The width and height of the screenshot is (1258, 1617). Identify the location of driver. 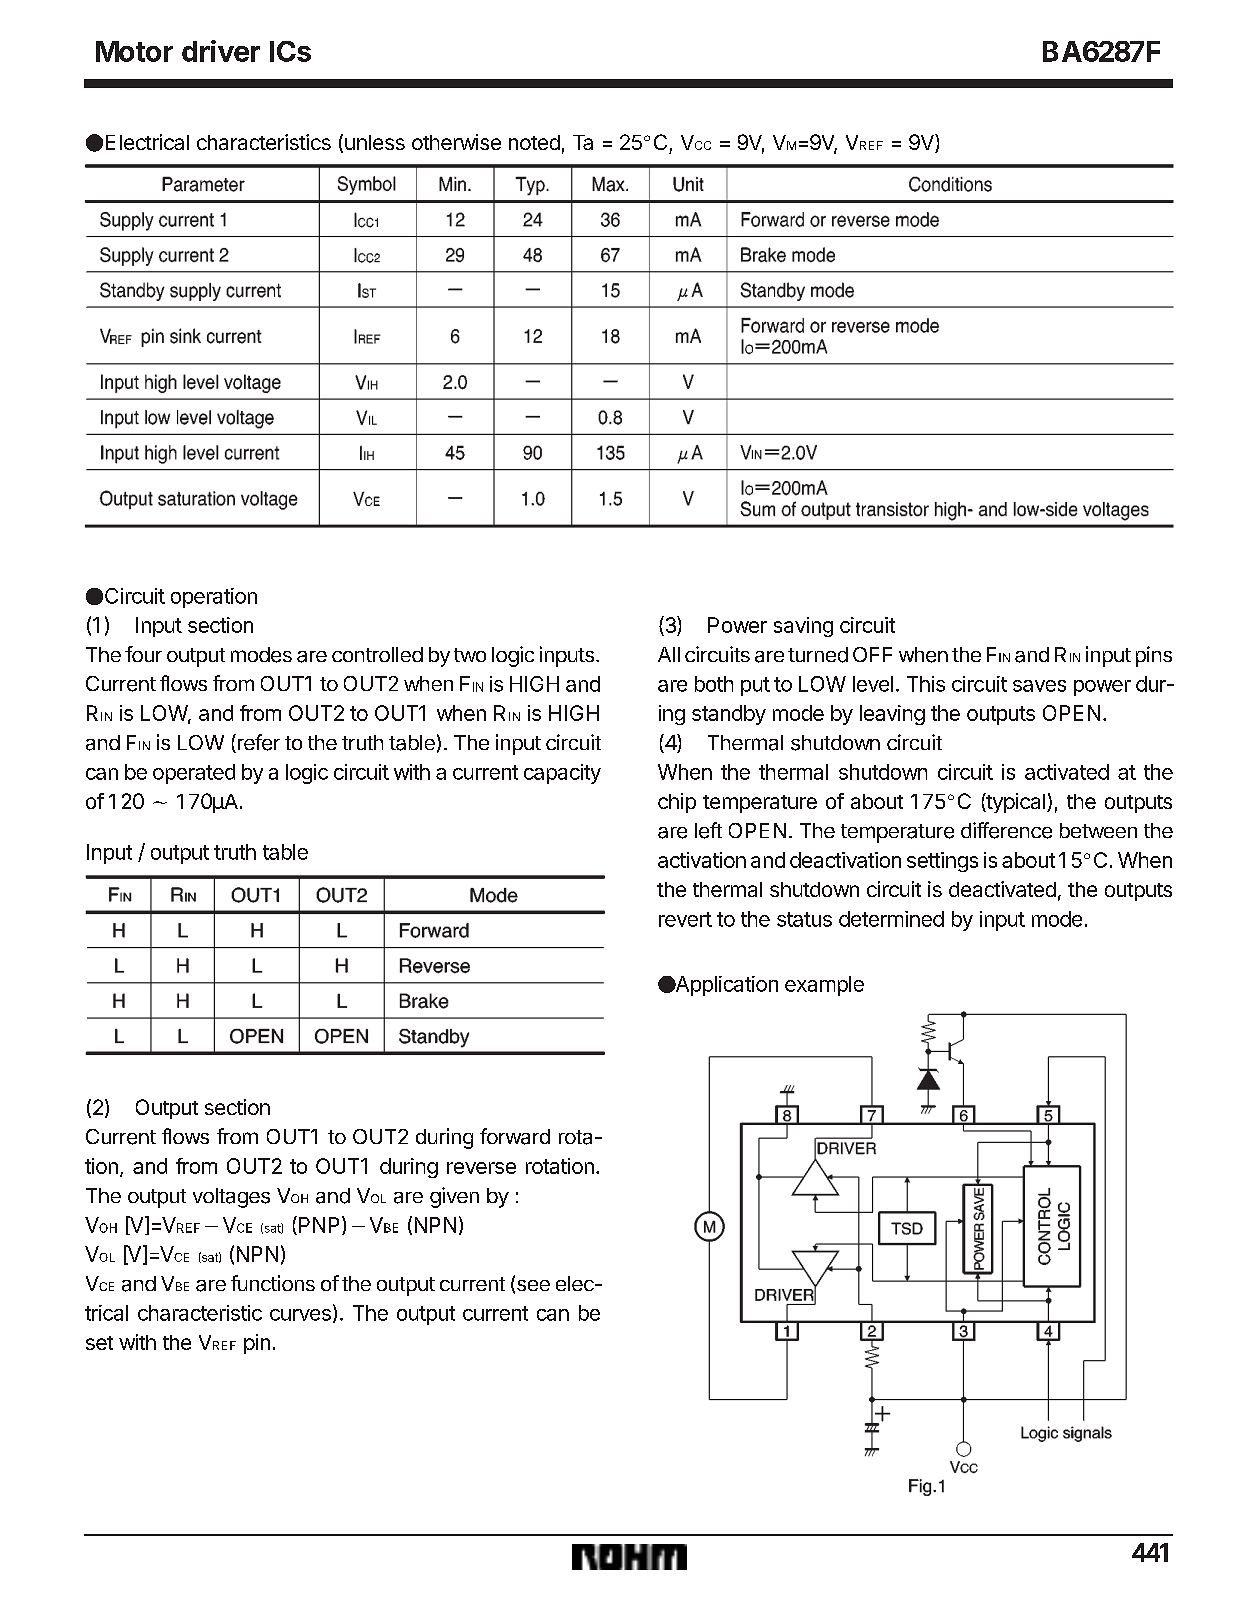
(221, 51).
